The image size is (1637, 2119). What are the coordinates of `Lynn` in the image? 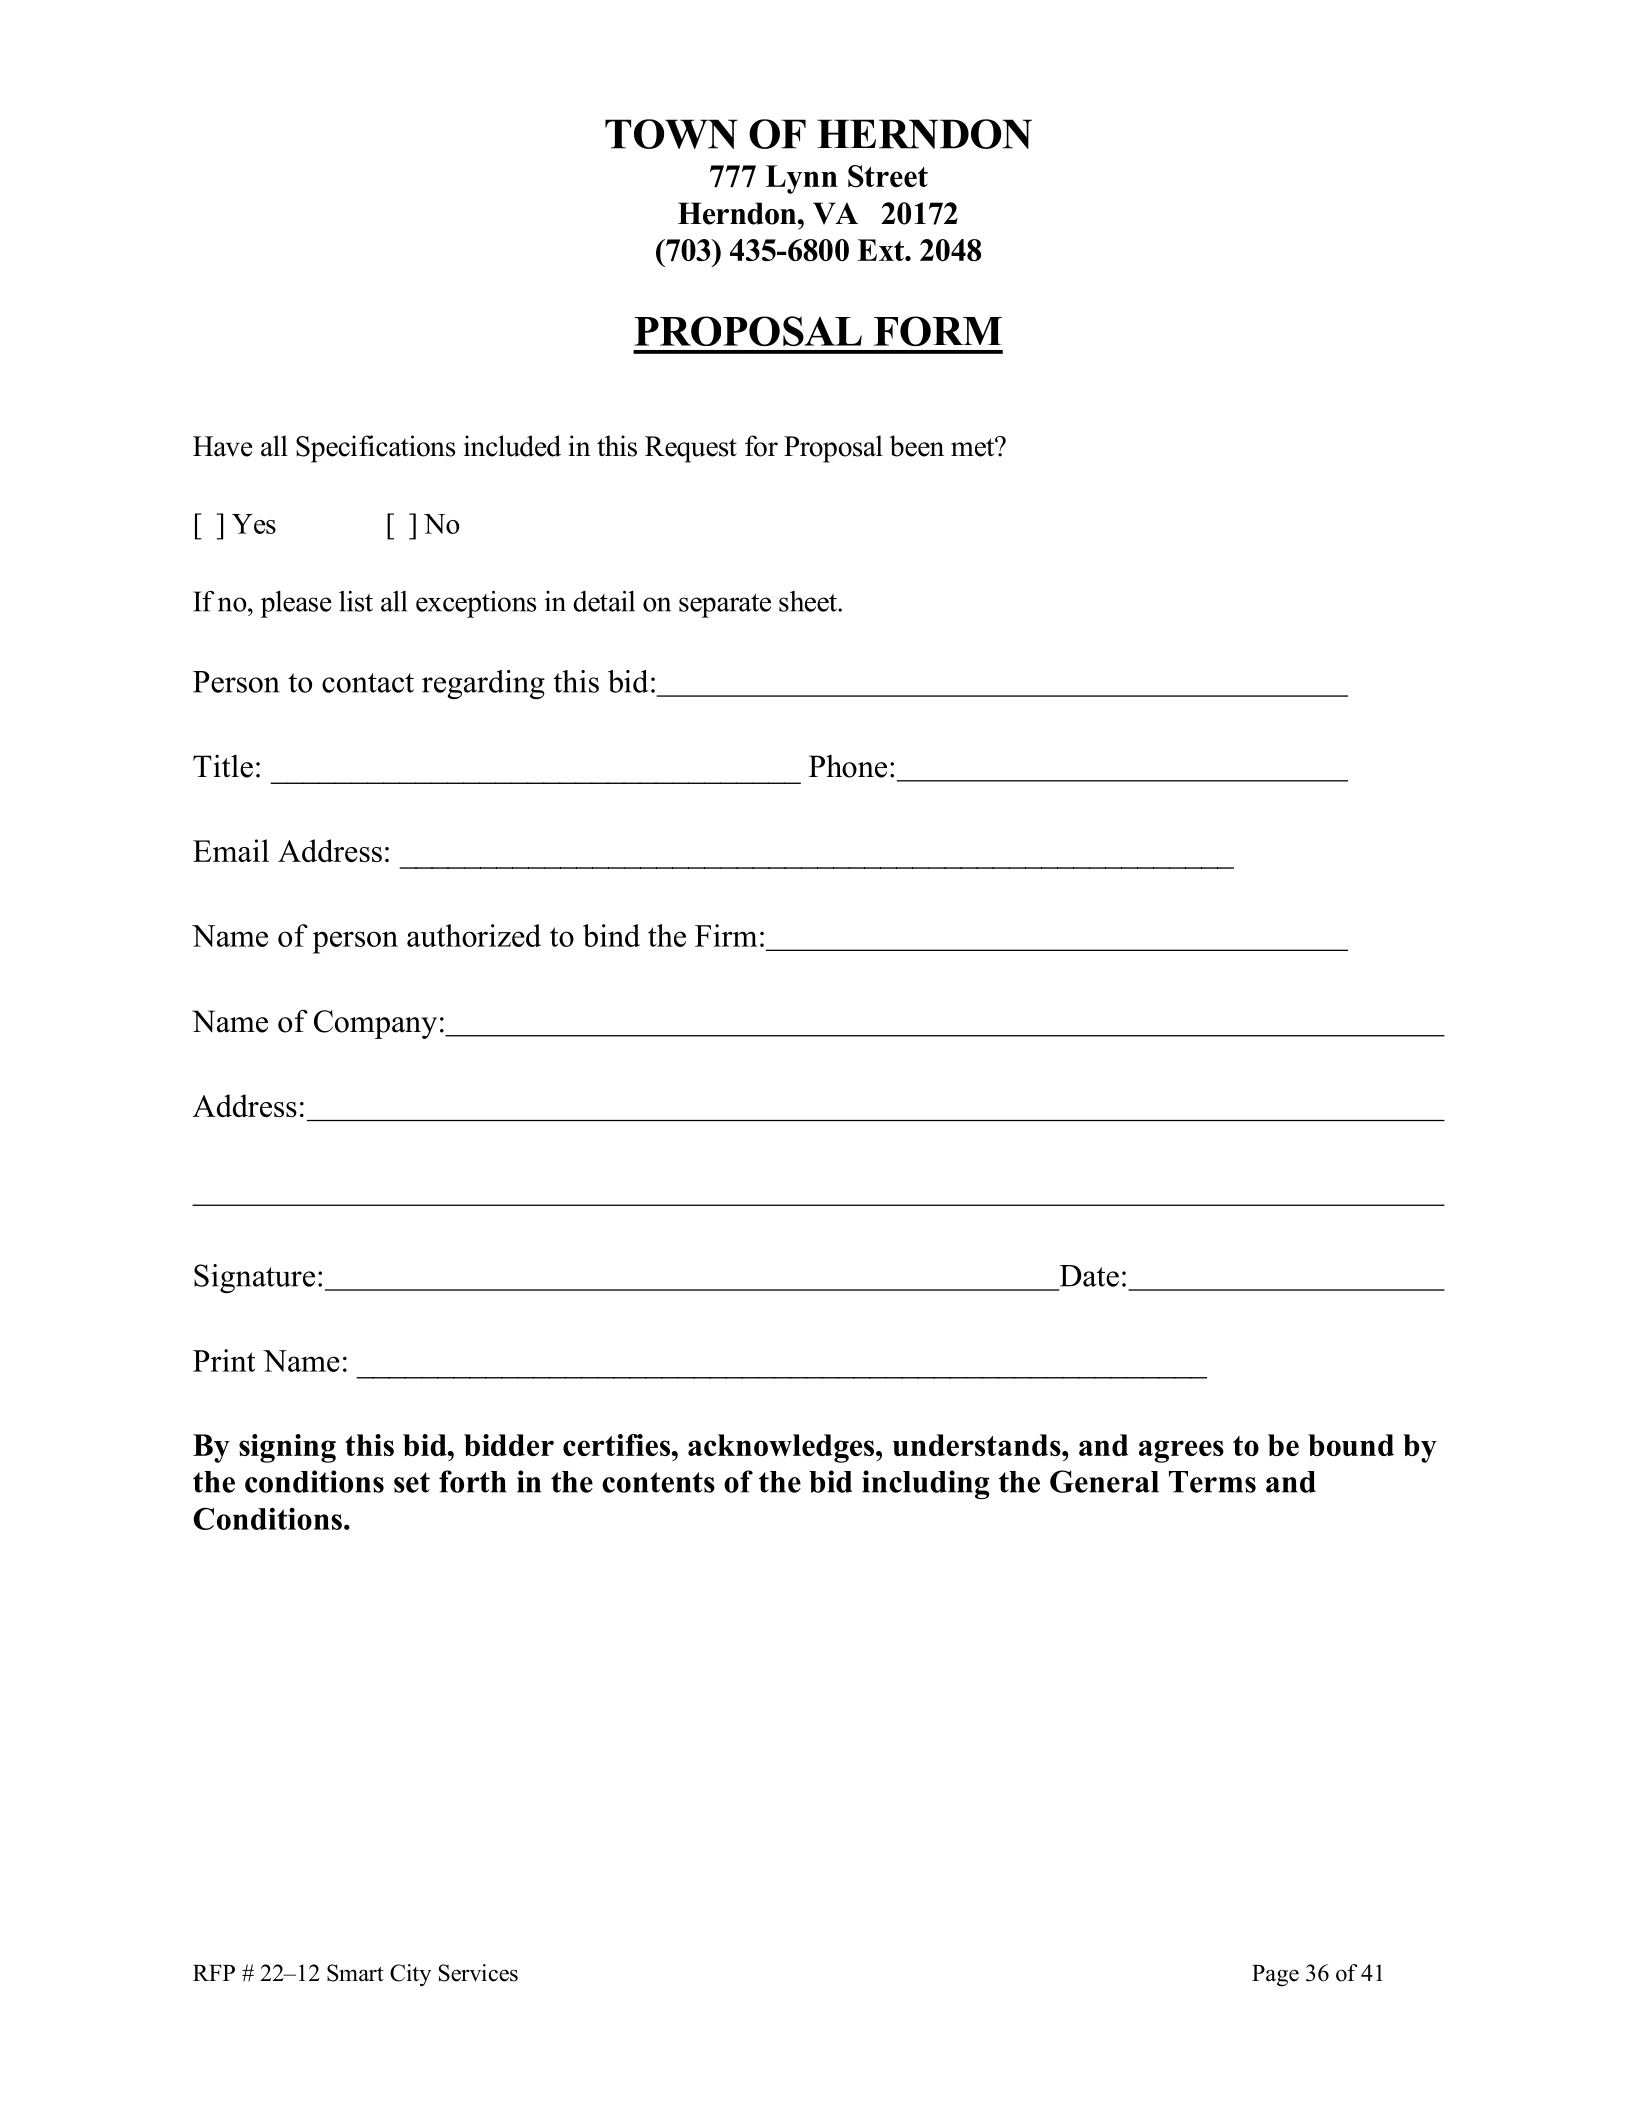 It's located at (802, 179).
